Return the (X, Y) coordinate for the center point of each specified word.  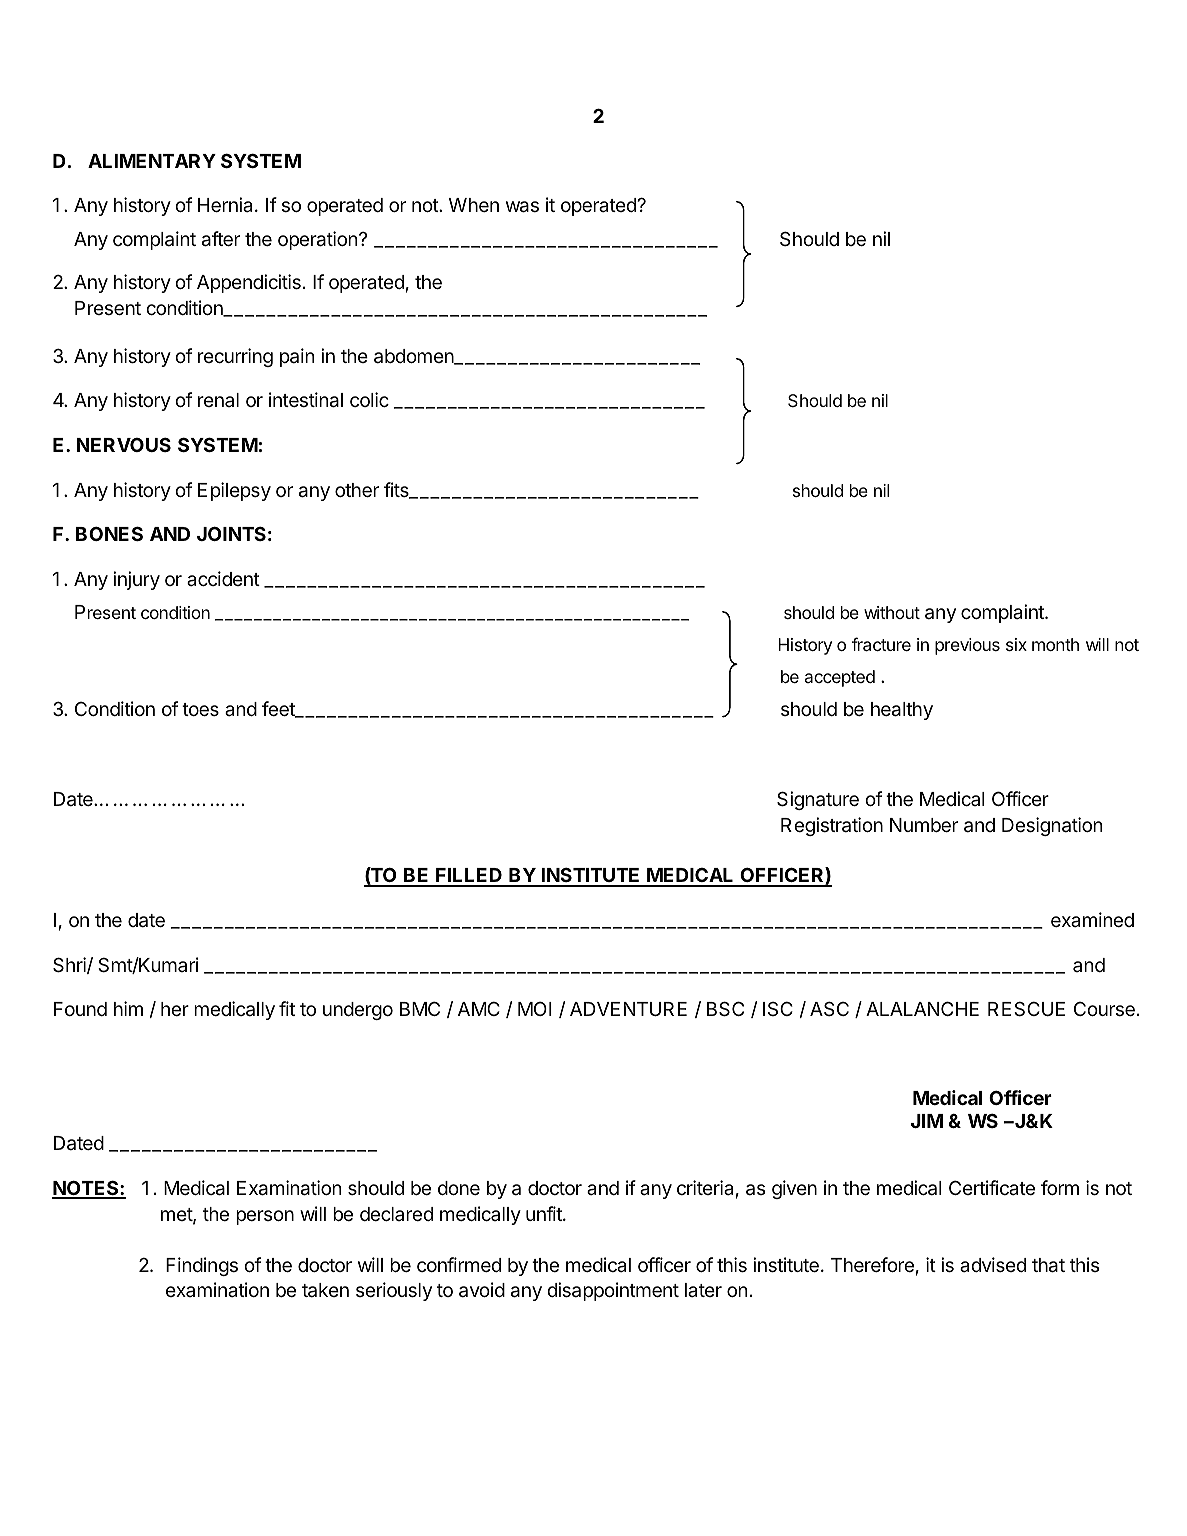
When (474, 205)
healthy (902, 711)
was (522, 207)
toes (200, 709)
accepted (840, 678)
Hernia (227, 204)
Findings (202, 1266)
